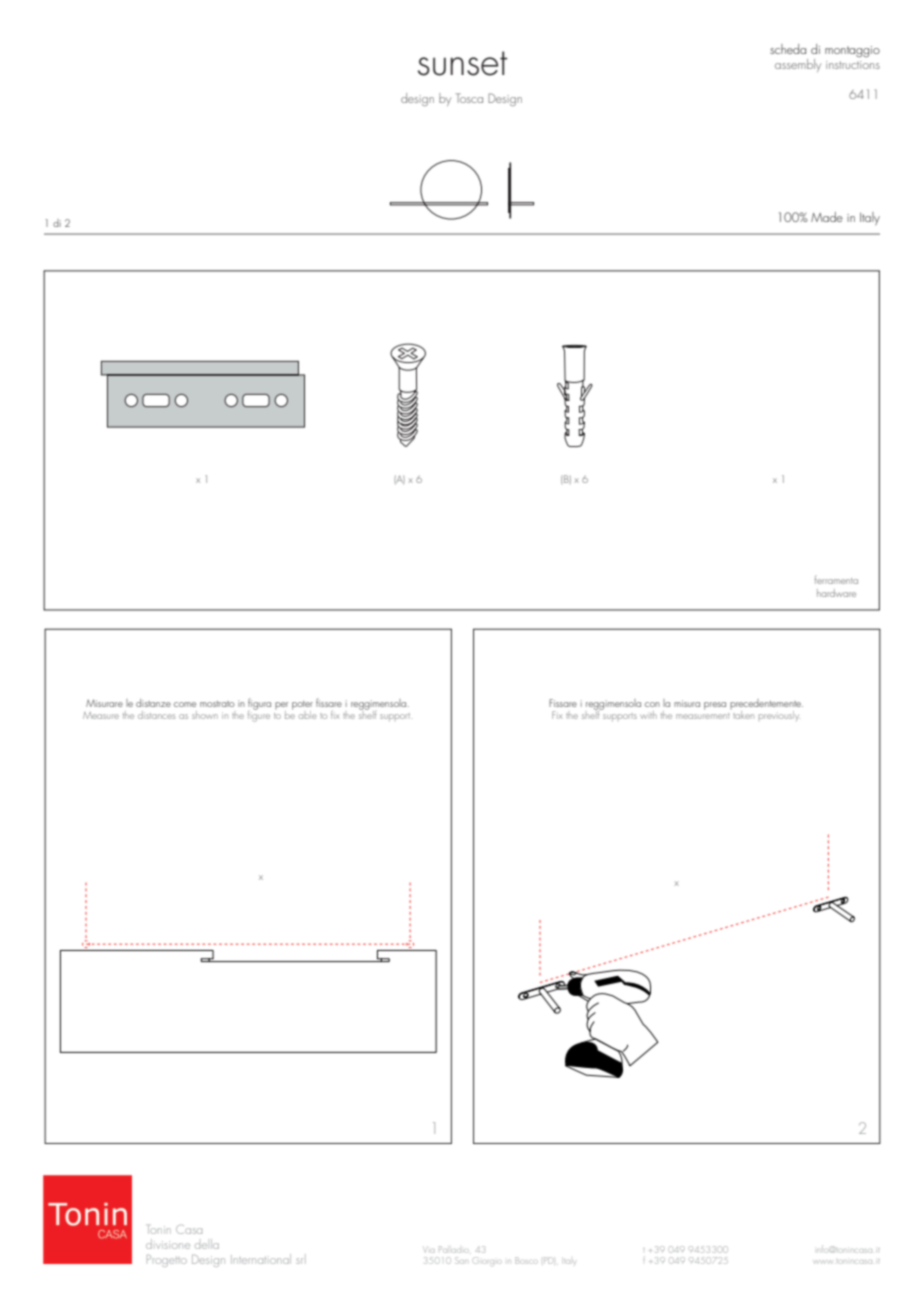 The height and width of the image is (1308, 924). I want to click on Bosco, so click(526, 1260).
